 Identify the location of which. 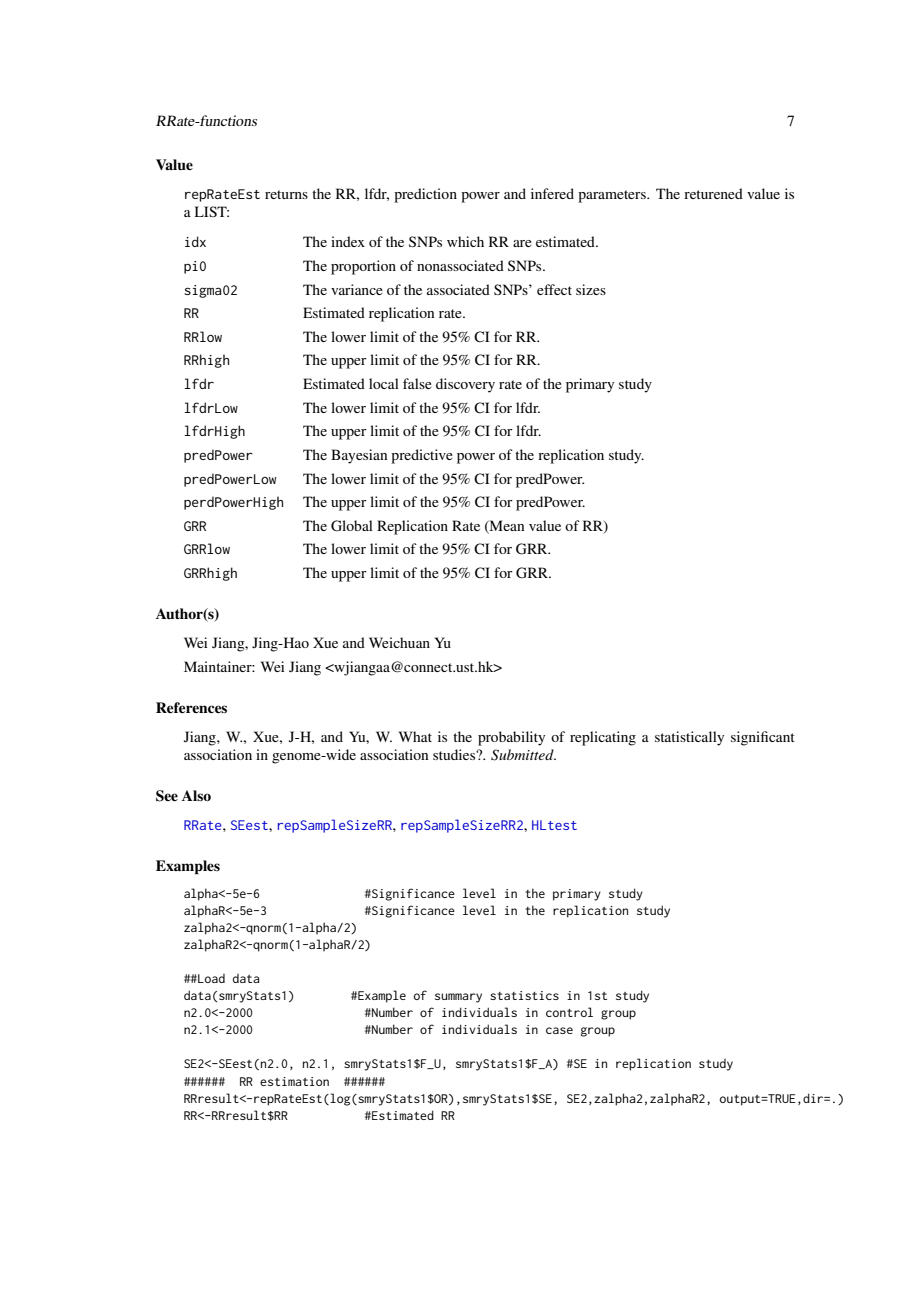
(465, 241).
